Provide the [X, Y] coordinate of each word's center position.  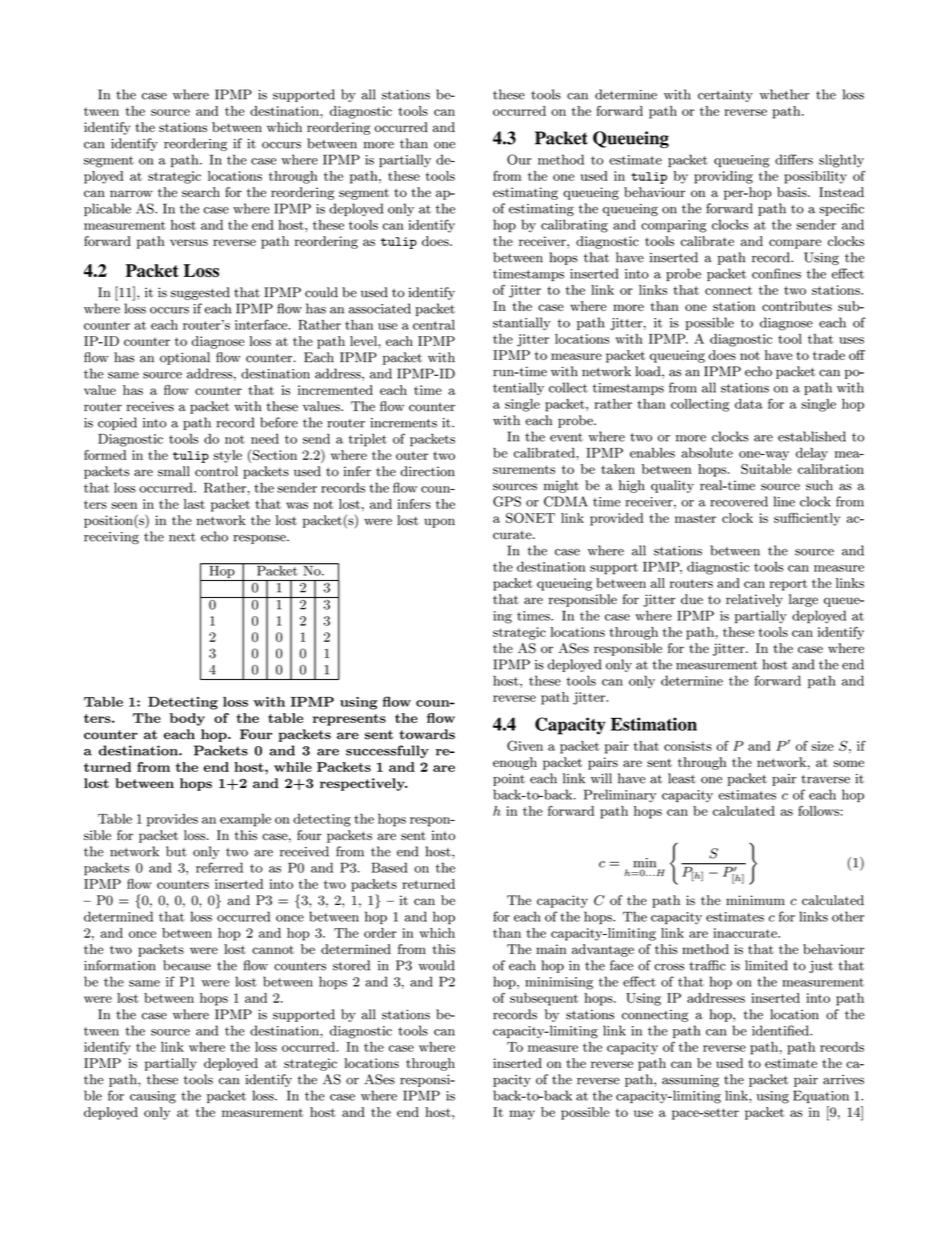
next [182, 537]
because [187, 965]
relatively [754, 600]
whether [784, 94]
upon [439, 523]
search [201, 192]
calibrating [574, 226]
